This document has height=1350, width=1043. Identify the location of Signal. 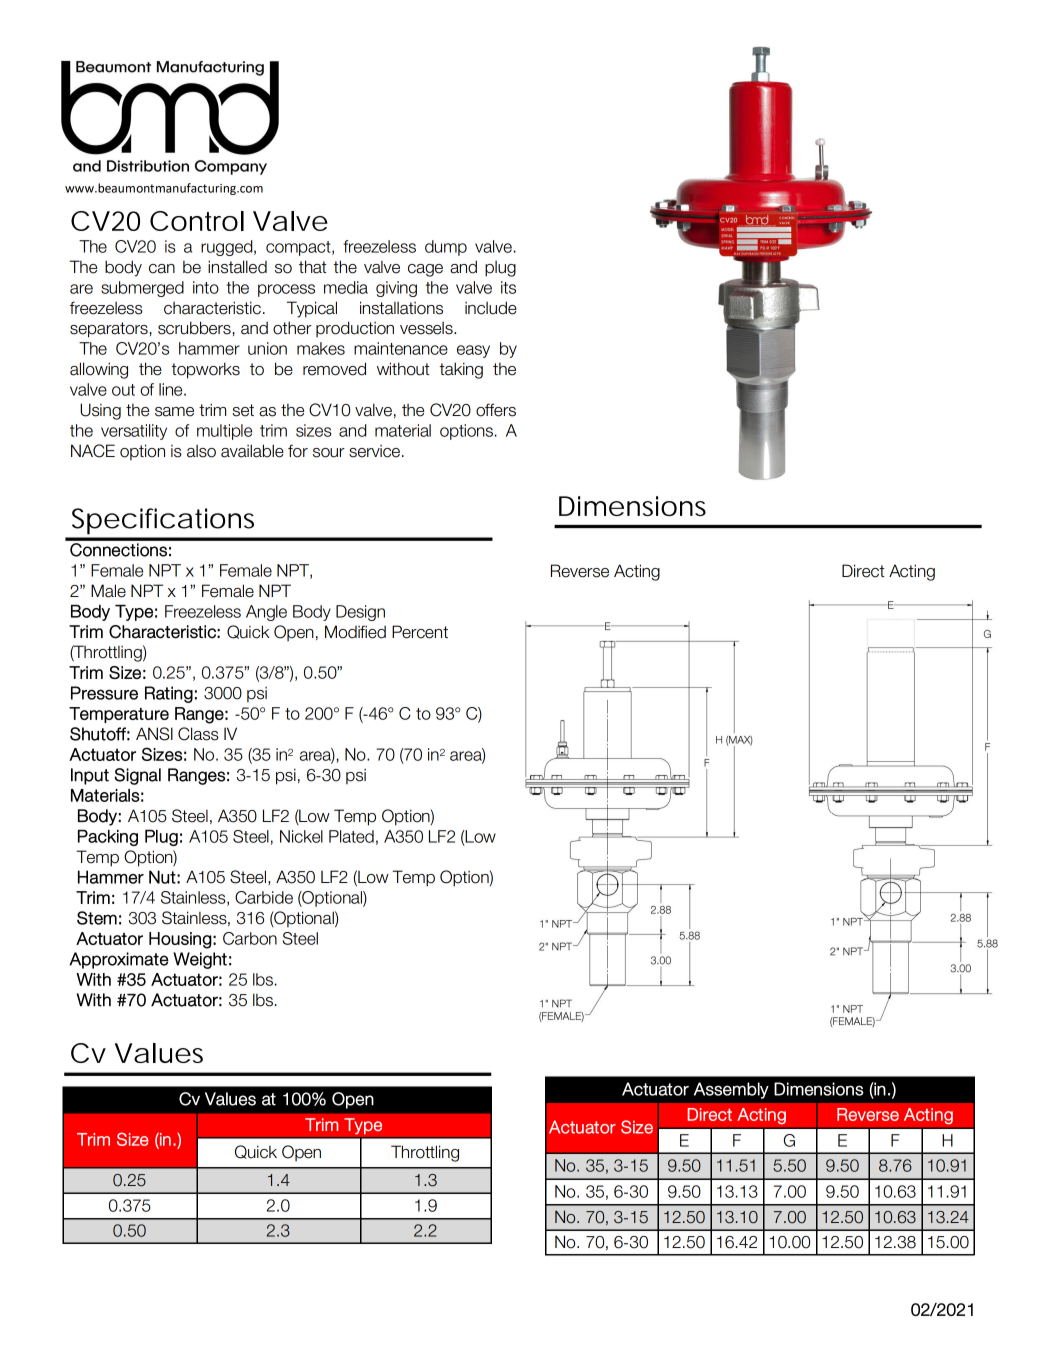
(137, 776).
